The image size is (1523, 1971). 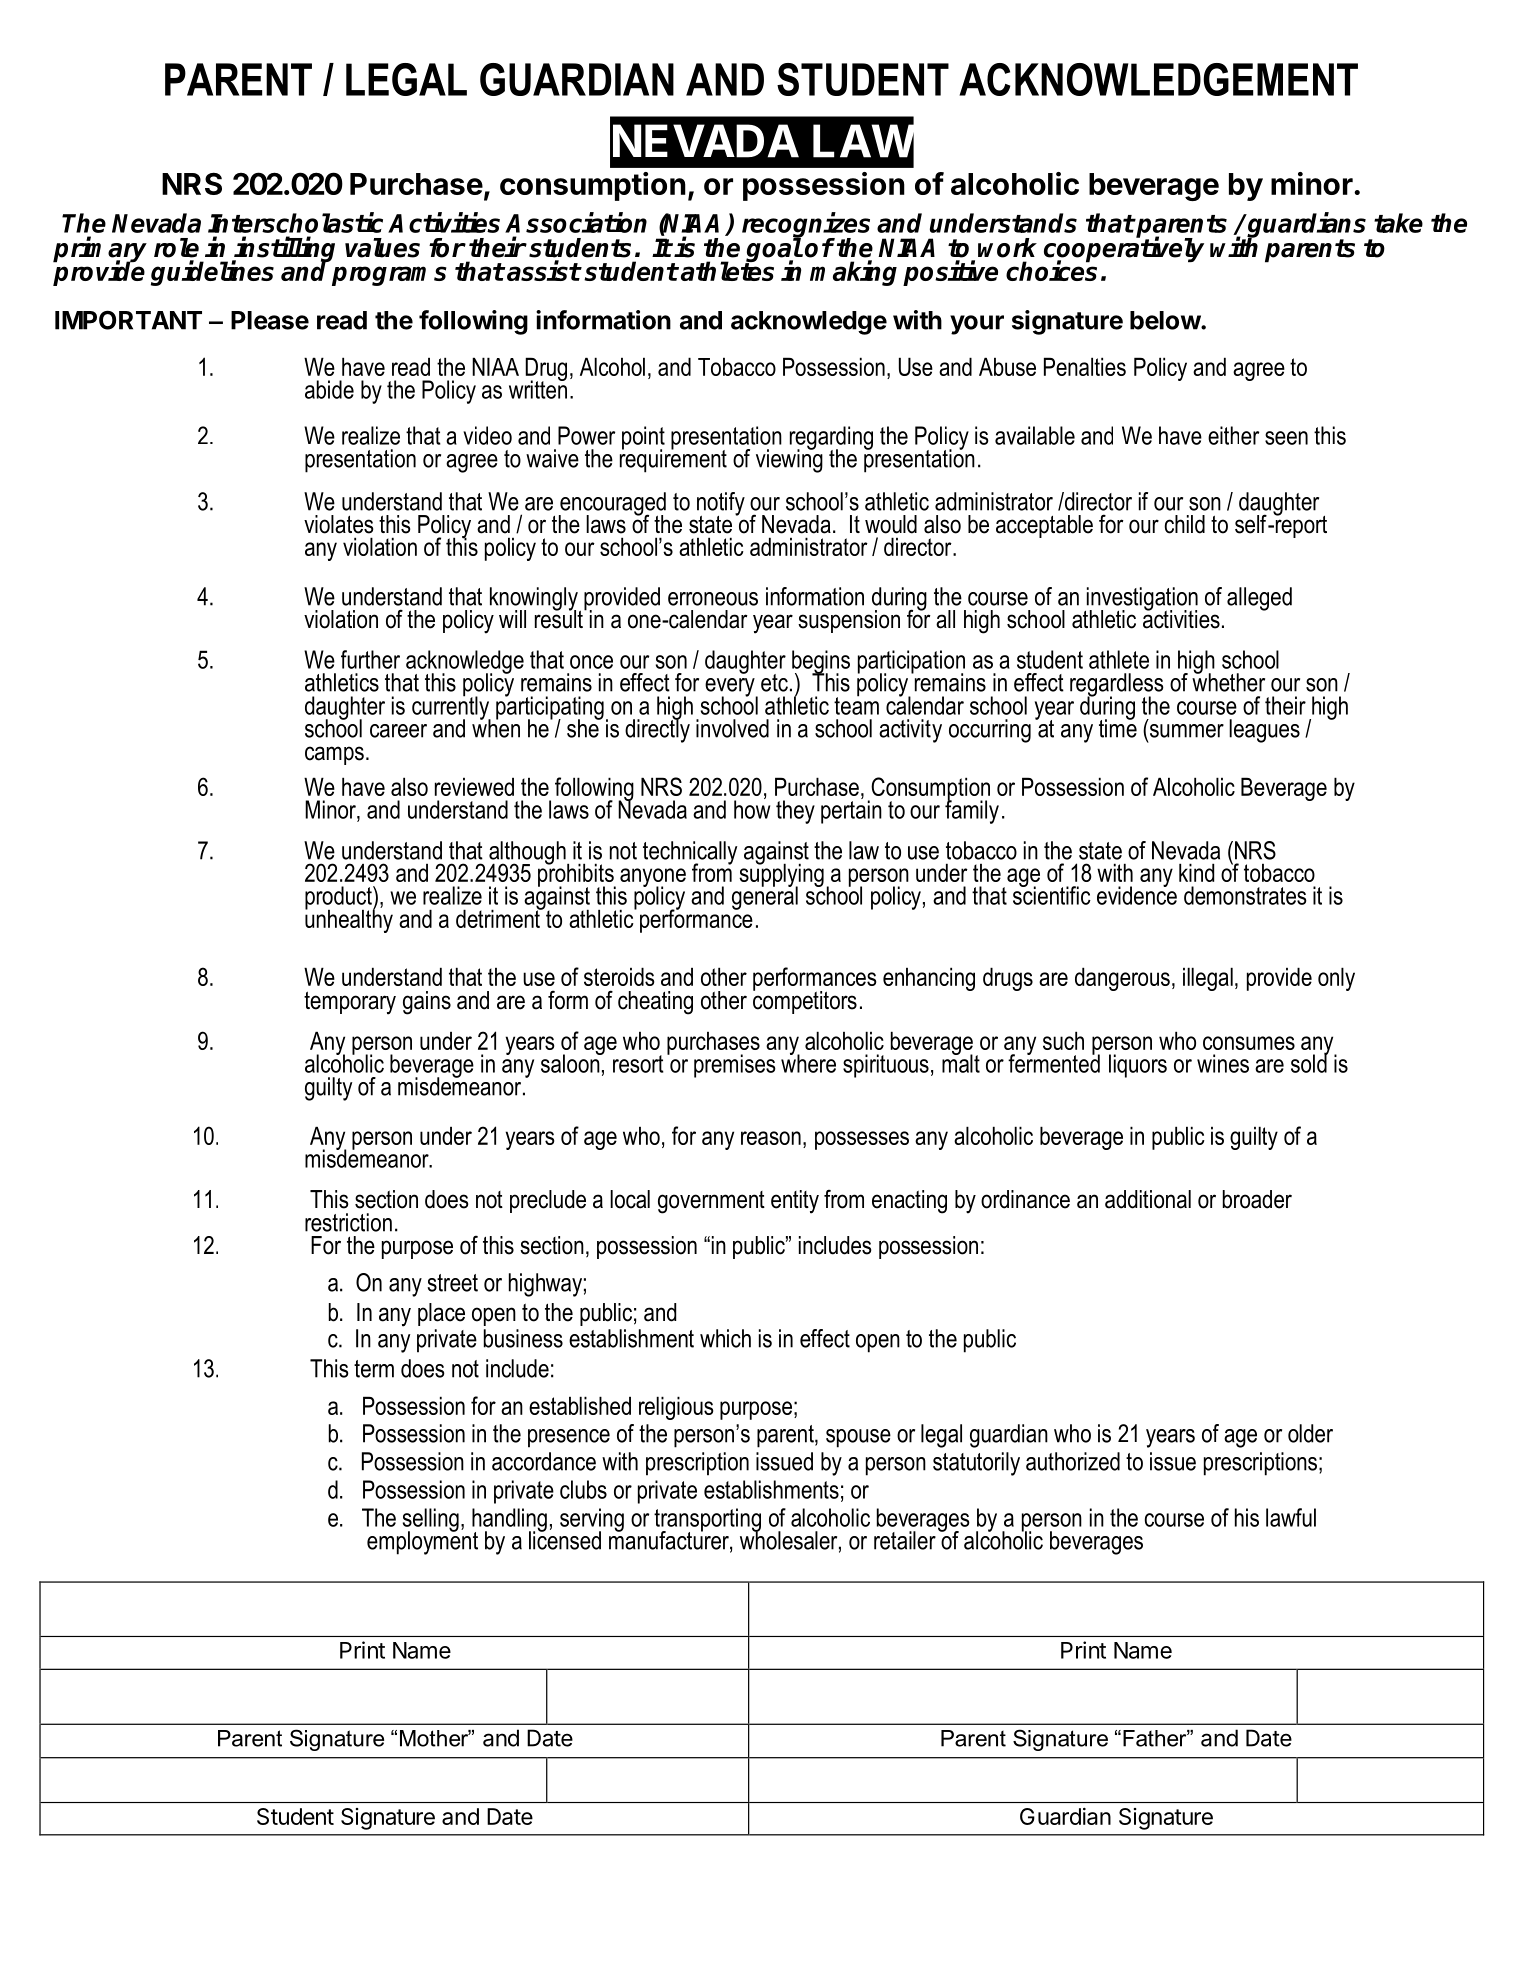 I want to click on cooperatively, so click(x=1124, y=250).
